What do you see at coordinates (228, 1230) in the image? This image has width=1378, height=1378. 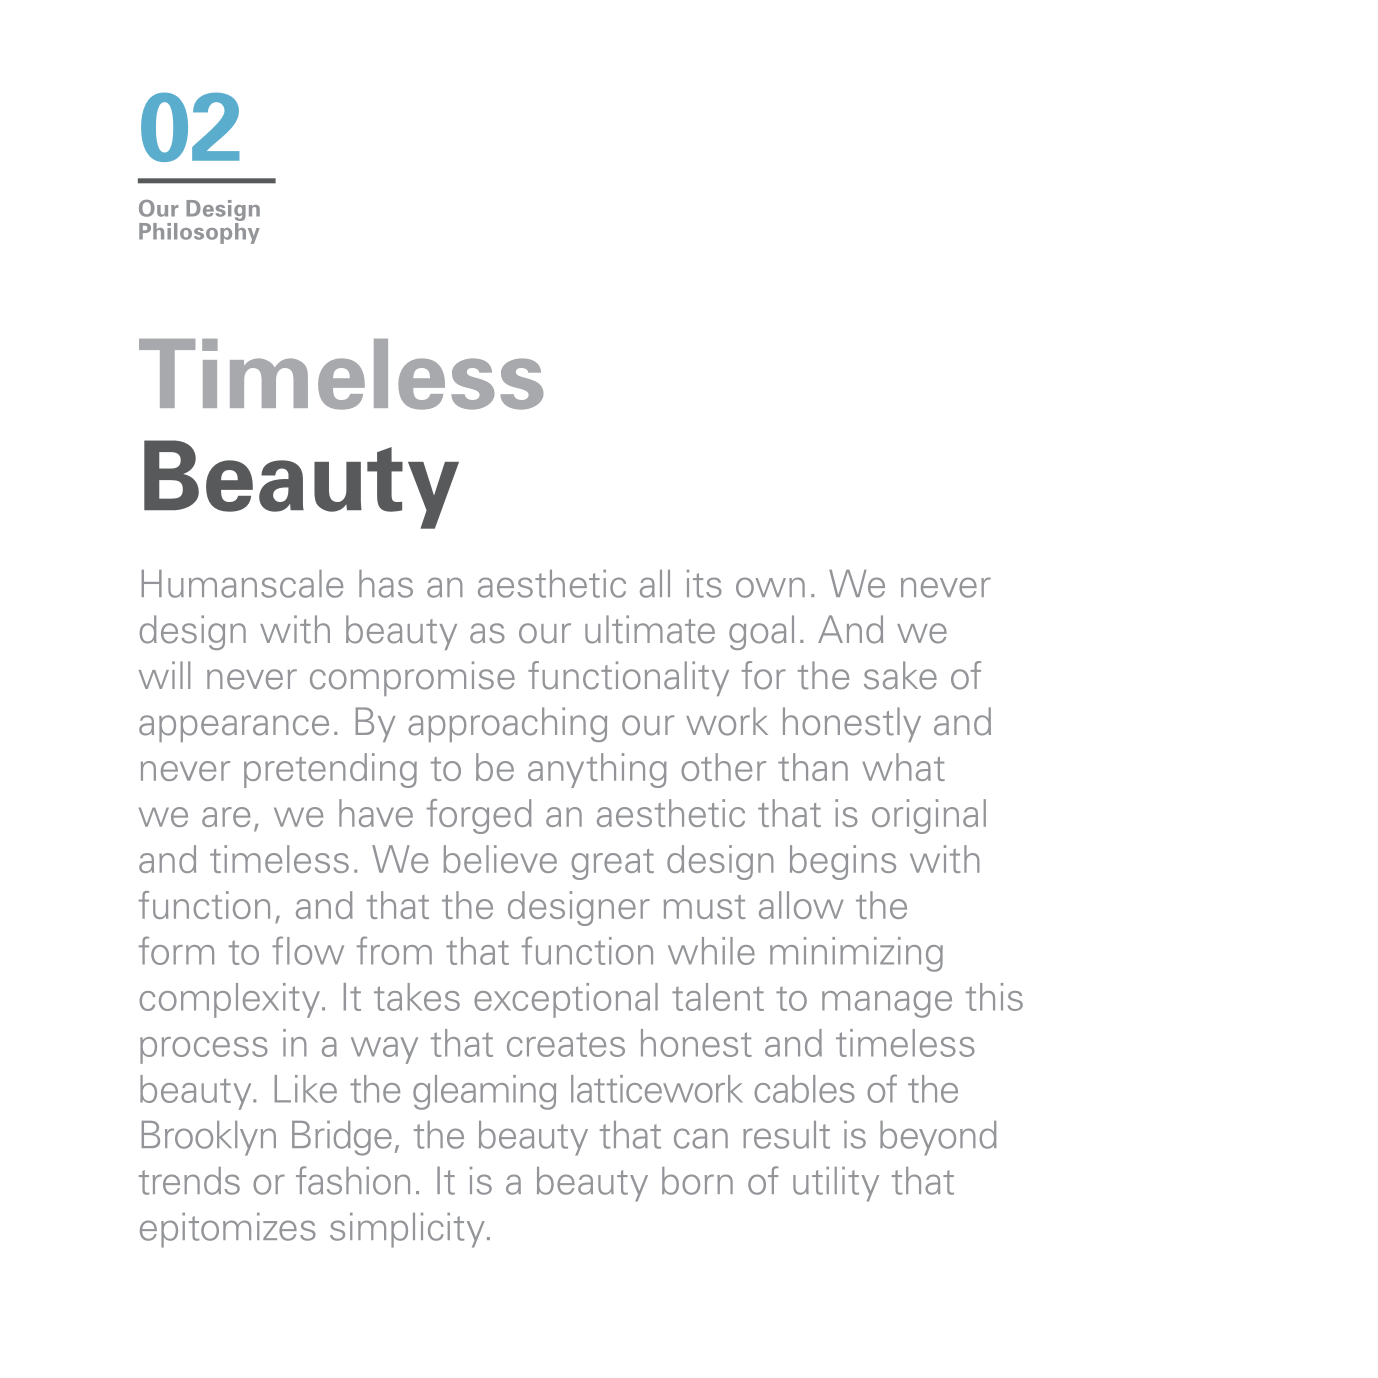 I see `epitomizes` at bounding box center [228, 1230].
